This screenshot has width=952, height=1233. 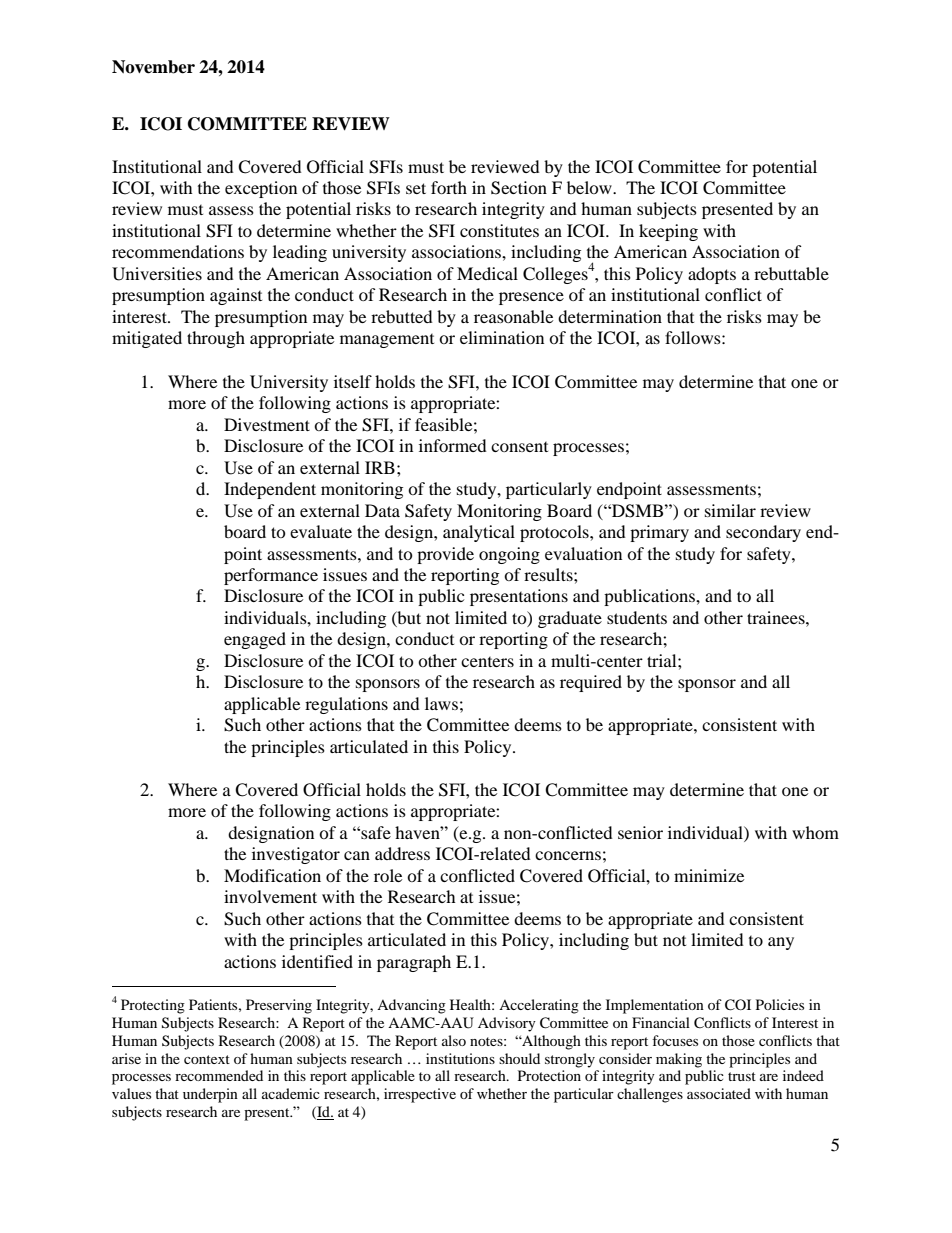 What do you see at coordinates (590, 187) in the screenshot?
I see `below` at bounding box center [590, 187].
